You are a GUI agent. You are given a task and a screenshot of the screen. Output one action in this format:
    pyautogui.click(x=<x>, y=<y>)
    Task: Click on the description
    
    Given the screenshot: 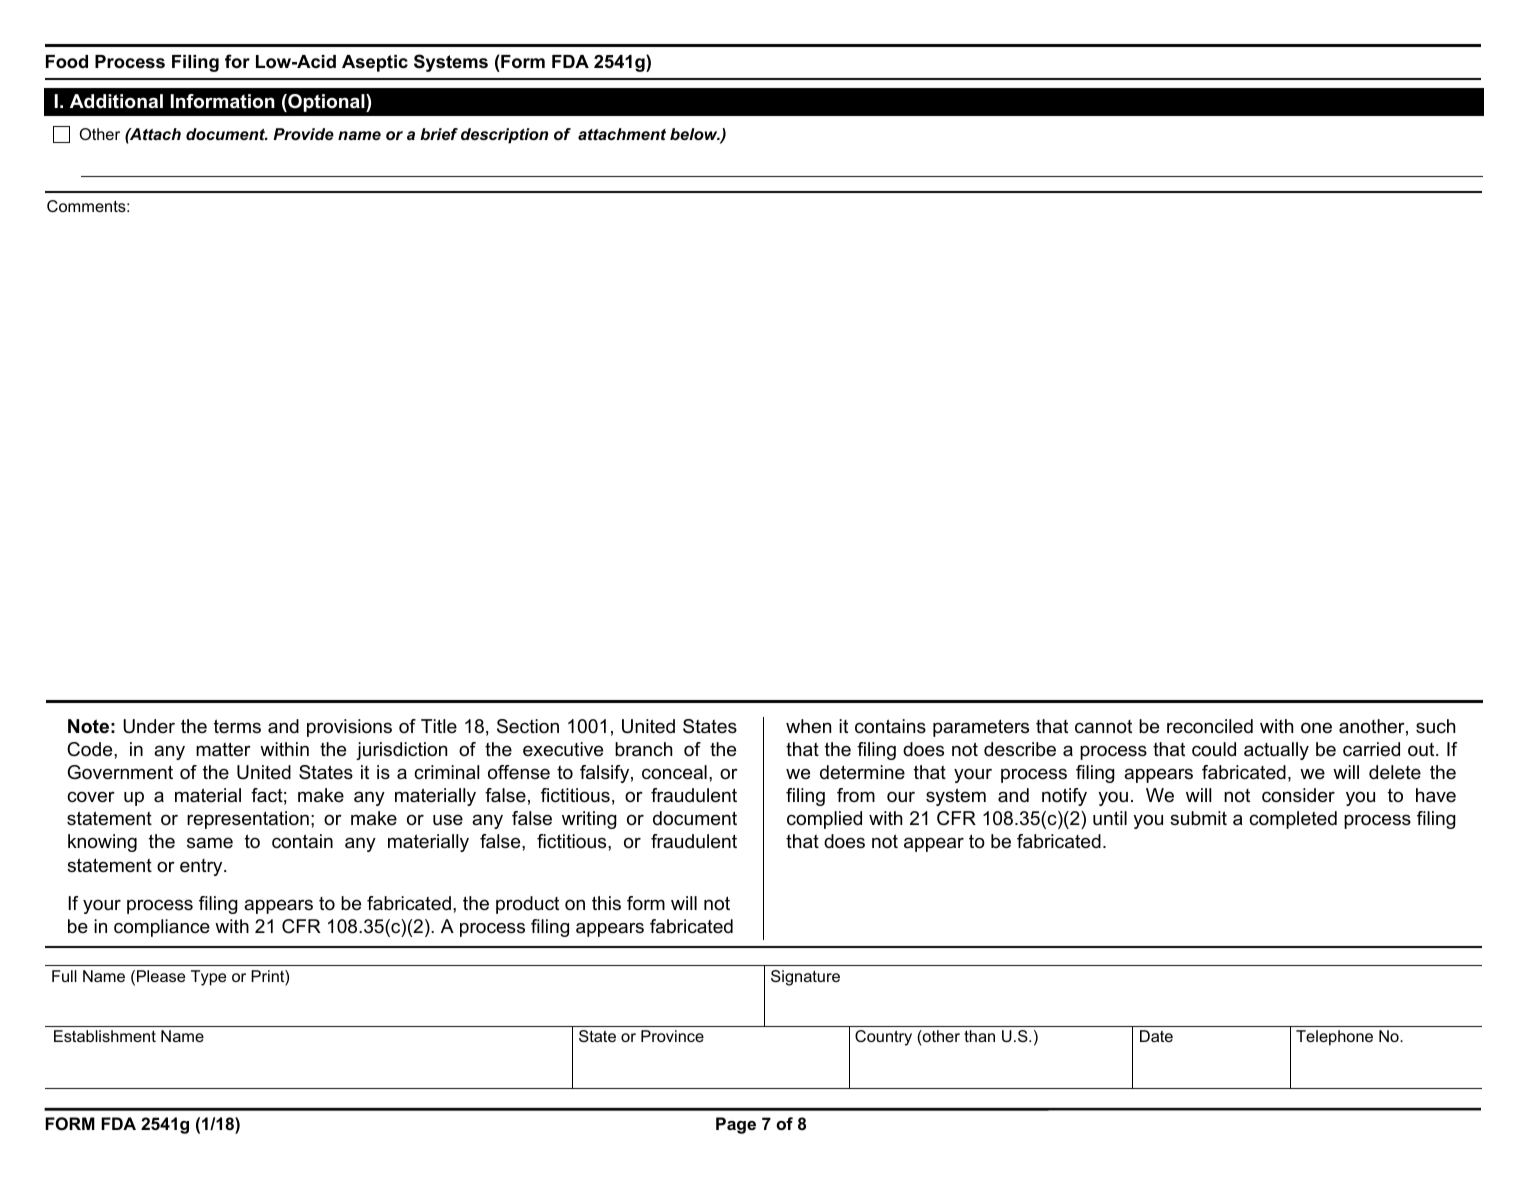 What is the action you would take?
    pyautogui.click(x=504, y=136)
